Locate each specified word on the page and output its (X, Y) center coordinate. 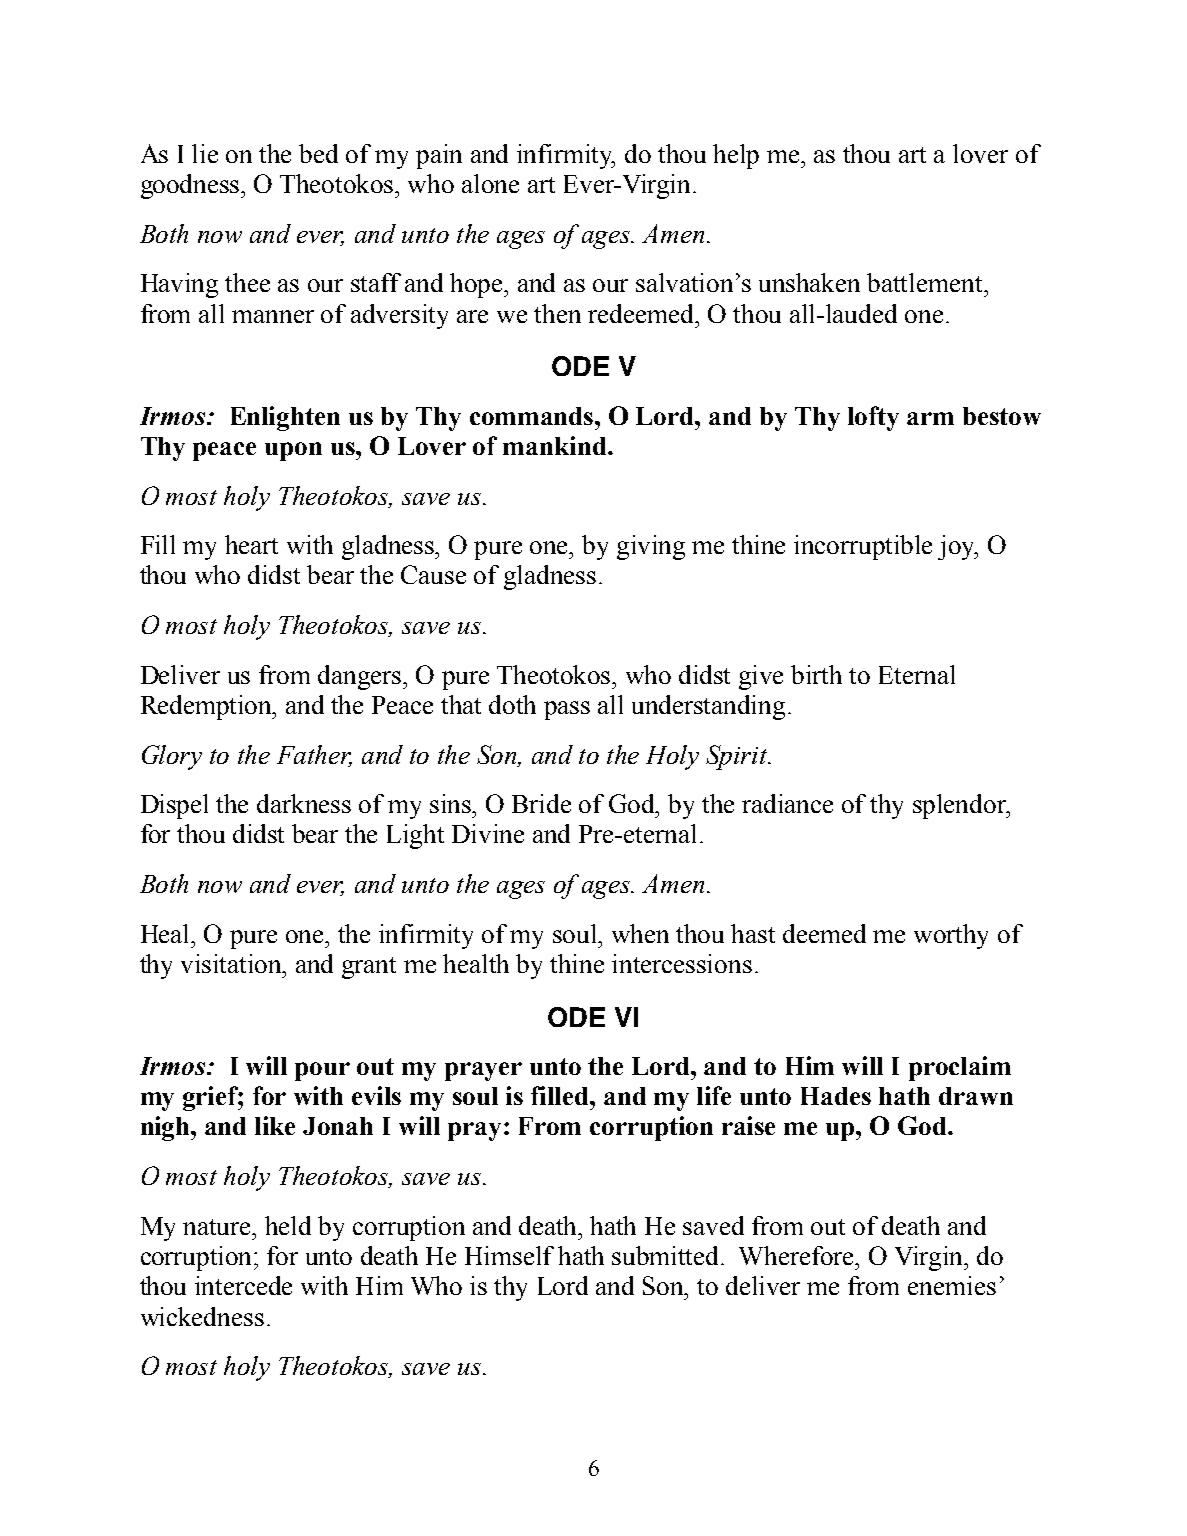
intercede (243, 1285)
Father (314, 755)
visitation (233, 963)
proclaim (960, 1068)
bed (318, 153)
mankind (556, 445)
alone (490, 183)
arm (930, 418)
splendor (961, 806)
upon (293, 451)
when (640, 933)
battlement (926, 282)
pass (567, 710)
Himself (509, 1255)
